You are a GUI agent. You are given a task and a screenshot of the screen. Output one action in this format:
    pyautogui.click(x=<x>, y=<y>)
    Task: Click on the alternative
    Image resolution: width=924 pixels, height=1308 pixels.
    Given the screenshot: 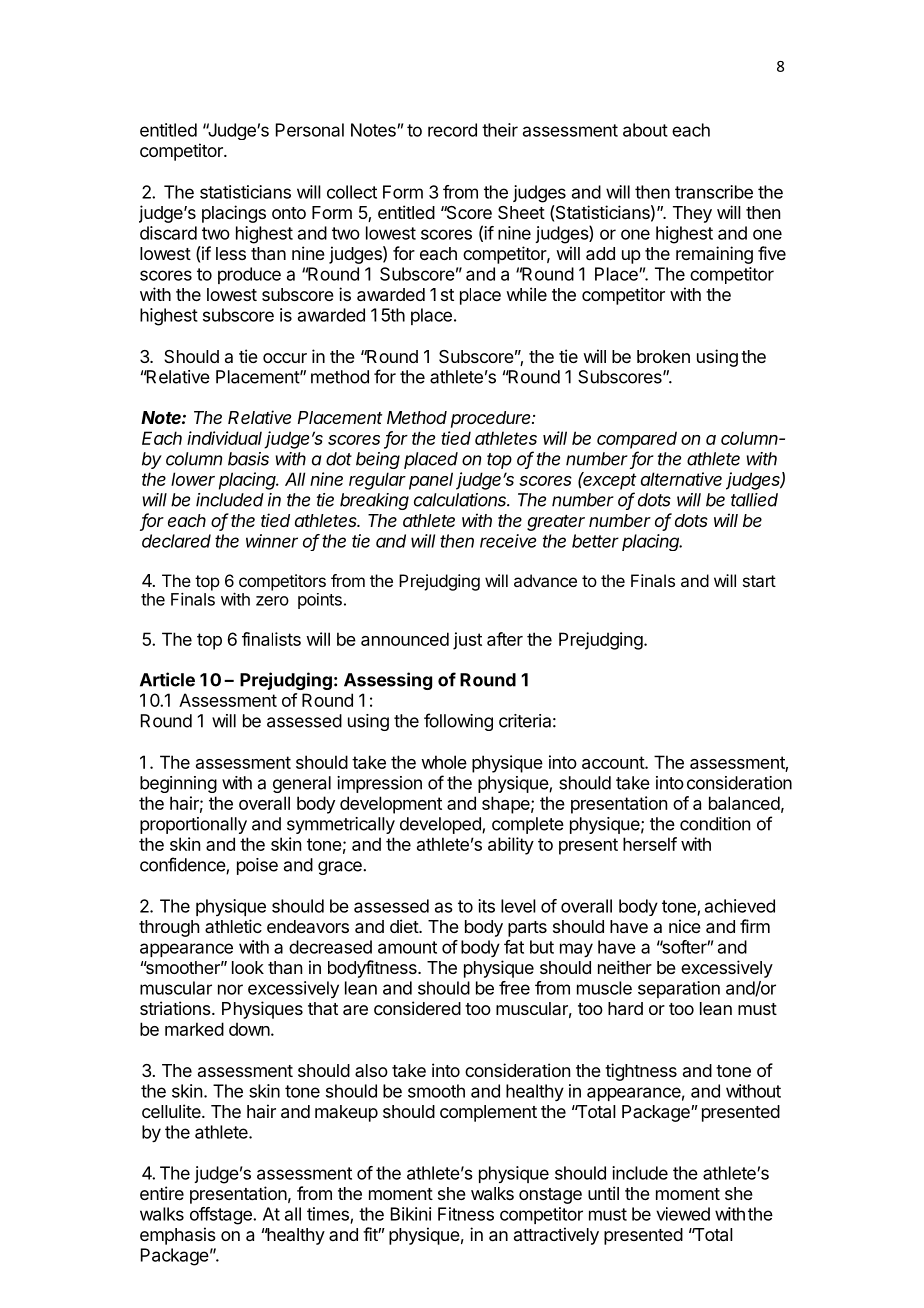 What is the action you would take?
    pyautogui.click(x=681, y=479)
